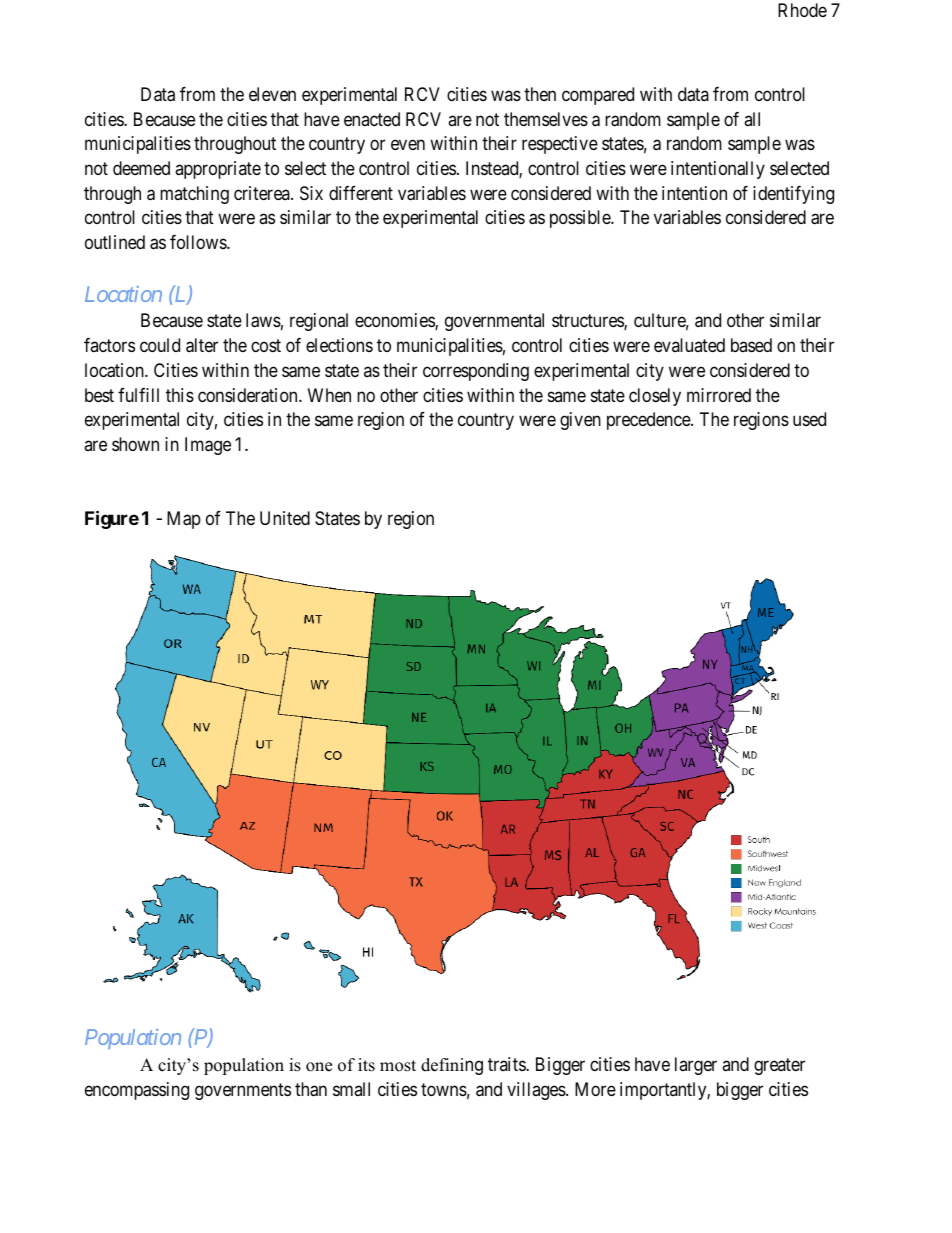 The image size is (952, 1233). Describe the element at coordinates (476, 372) in the page. I see `corresponding` at that location.
